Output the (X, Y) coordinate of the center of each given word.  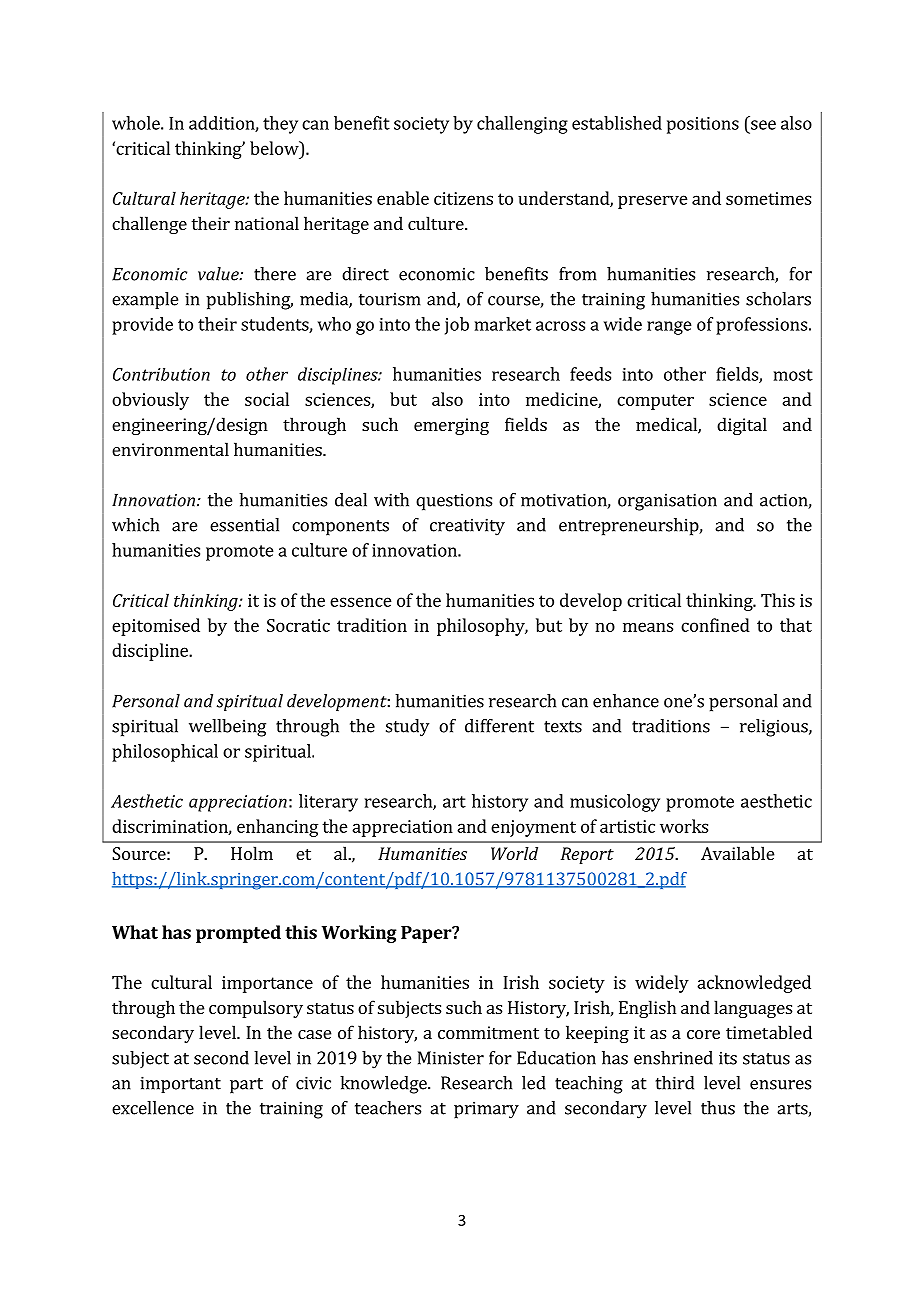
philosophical (165, 753)
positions (703, 125)
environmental (170, 449)
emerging (451, 426)
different (499, 726)
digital (742, 426)
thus (718, 1108)
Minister (451, 1058)
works (684, 826)
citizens (463, 198)
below (275, 148)
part (246, 1086)
